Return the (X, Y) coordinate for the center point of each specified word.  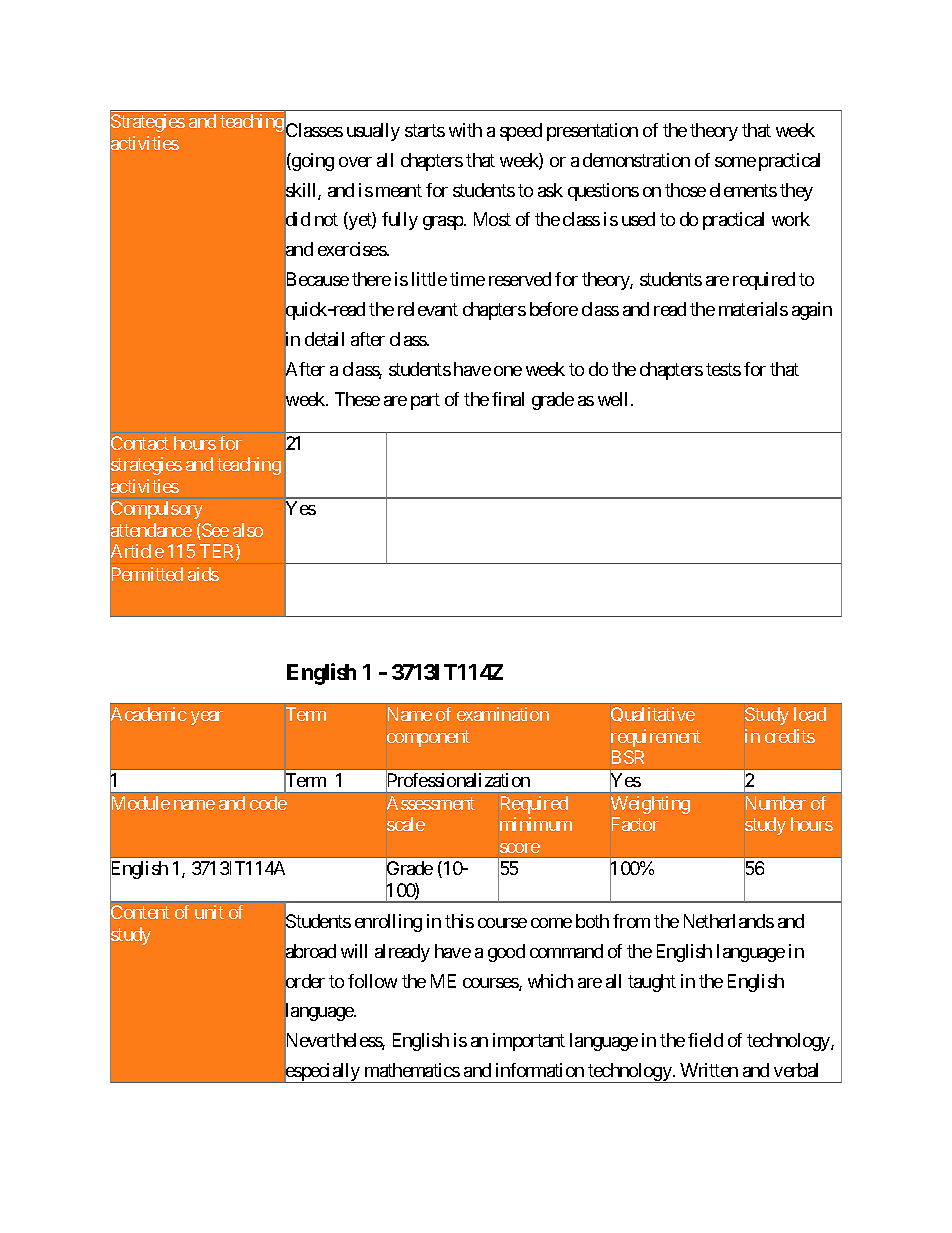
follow (372, 981)
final (508, 399)
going (312, 162)
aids (203, 574)
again (812, 311)
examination (503, 714)
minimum (536, 824)
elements (743, 190)
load (810, 714)
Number (776, 803)
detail (324, 339)
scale (406, 824)
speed (521, 132)
